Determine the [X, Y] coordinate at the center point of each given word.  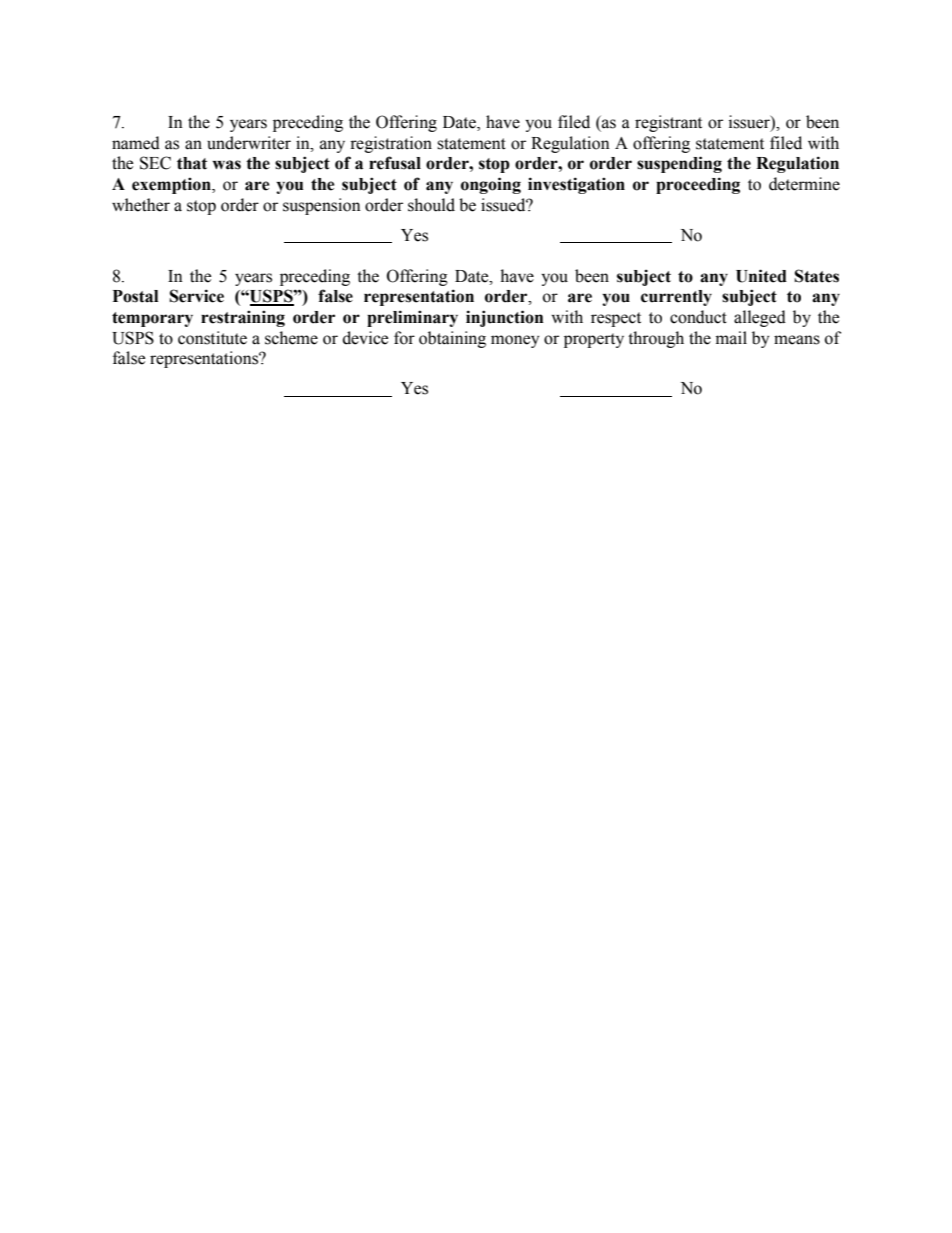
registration [391, 144]
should [431, 205]
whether [141, 205]
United [761, 276]
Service [196, 296]
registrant [668, 123]
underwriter [249, 143]
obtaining [452, 339]
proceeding [698, 185]
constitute [212, 338]
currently [676, 298]
